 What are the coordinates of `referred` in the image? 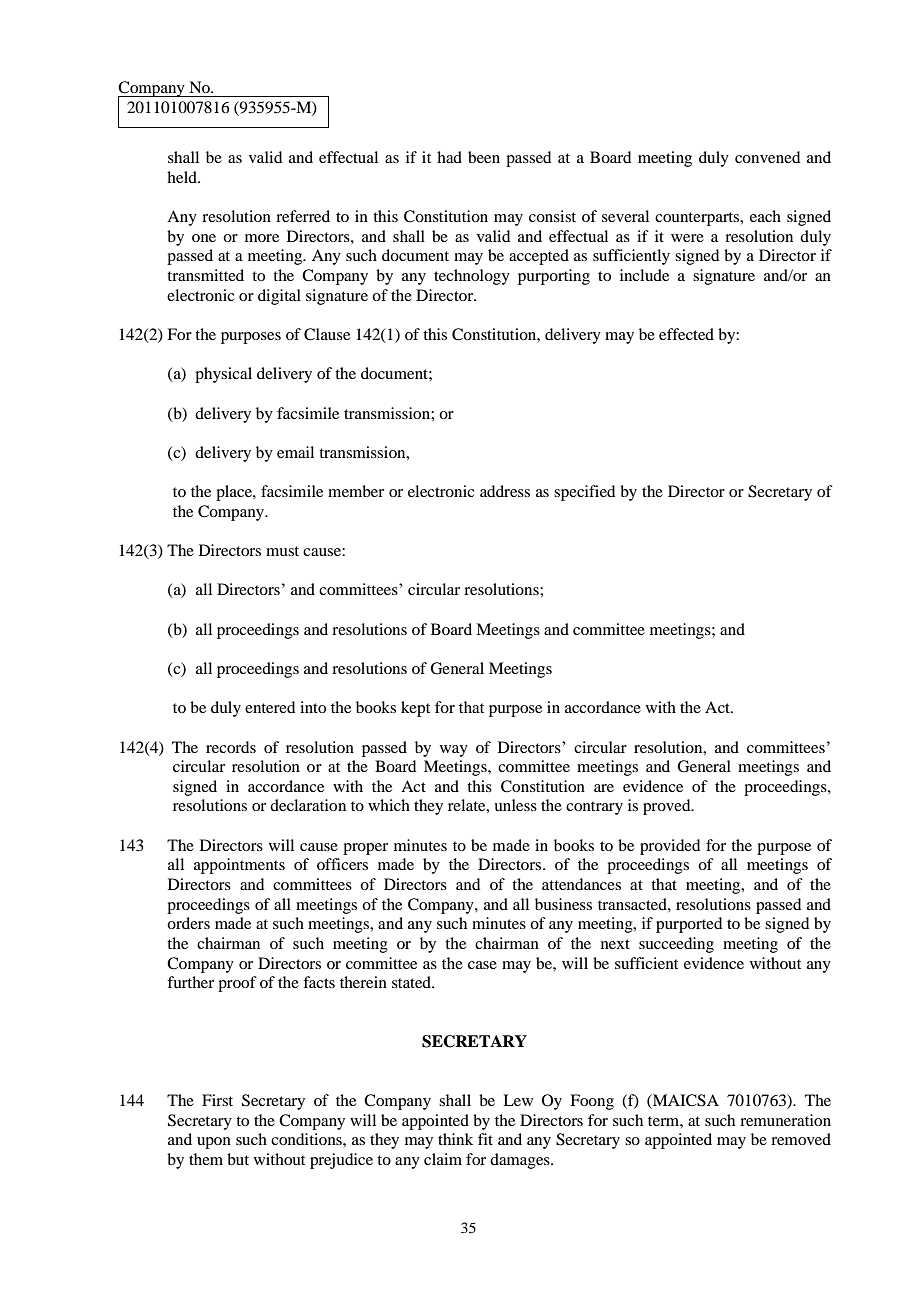 It's located at (303, 216).
